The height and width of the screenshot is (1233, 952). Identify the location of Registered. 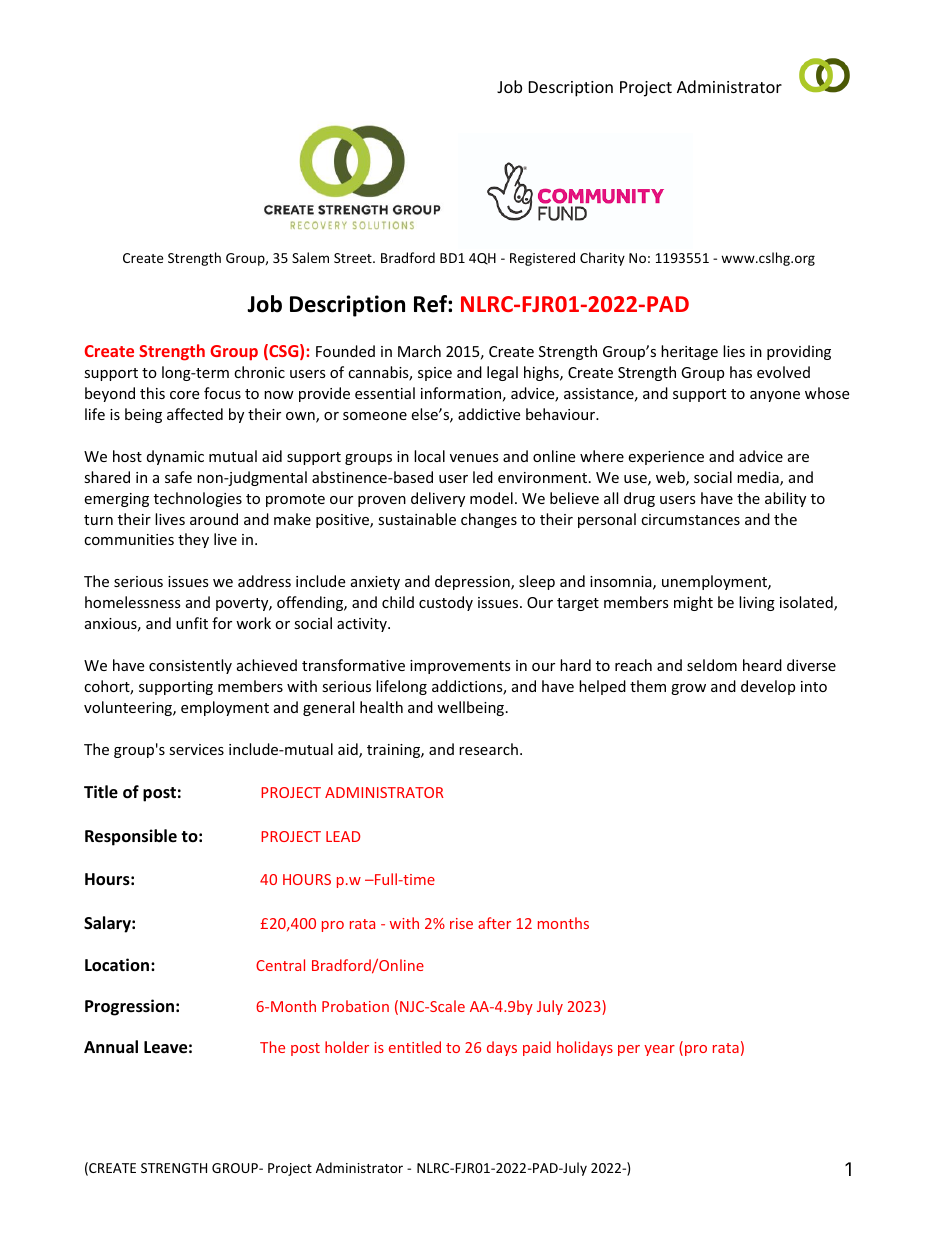
(542, 259).
